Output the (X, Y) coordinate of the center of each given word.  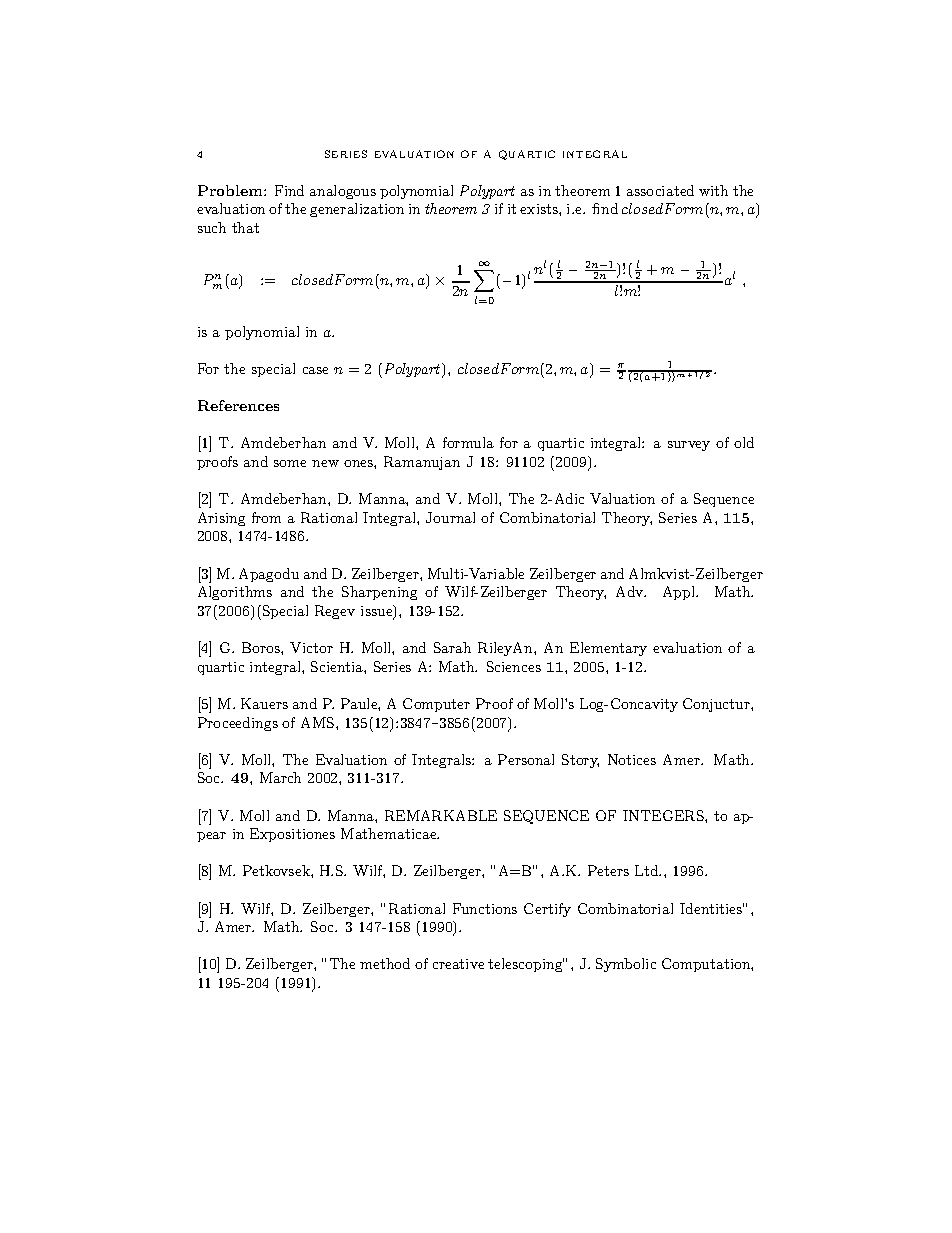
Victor (311, 647)
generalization (357, 210)
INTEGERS (664, 815)
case (315, 370)
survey (689, 446)
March (280, 777)
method (385, 963)
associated (660, 190)
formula (468, 442)
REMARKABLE (441, 815)
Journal (450, 517)
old (744, 442)
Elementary (608, 649)
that (245, 227)
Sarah (452, 647)
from (266, 517)
